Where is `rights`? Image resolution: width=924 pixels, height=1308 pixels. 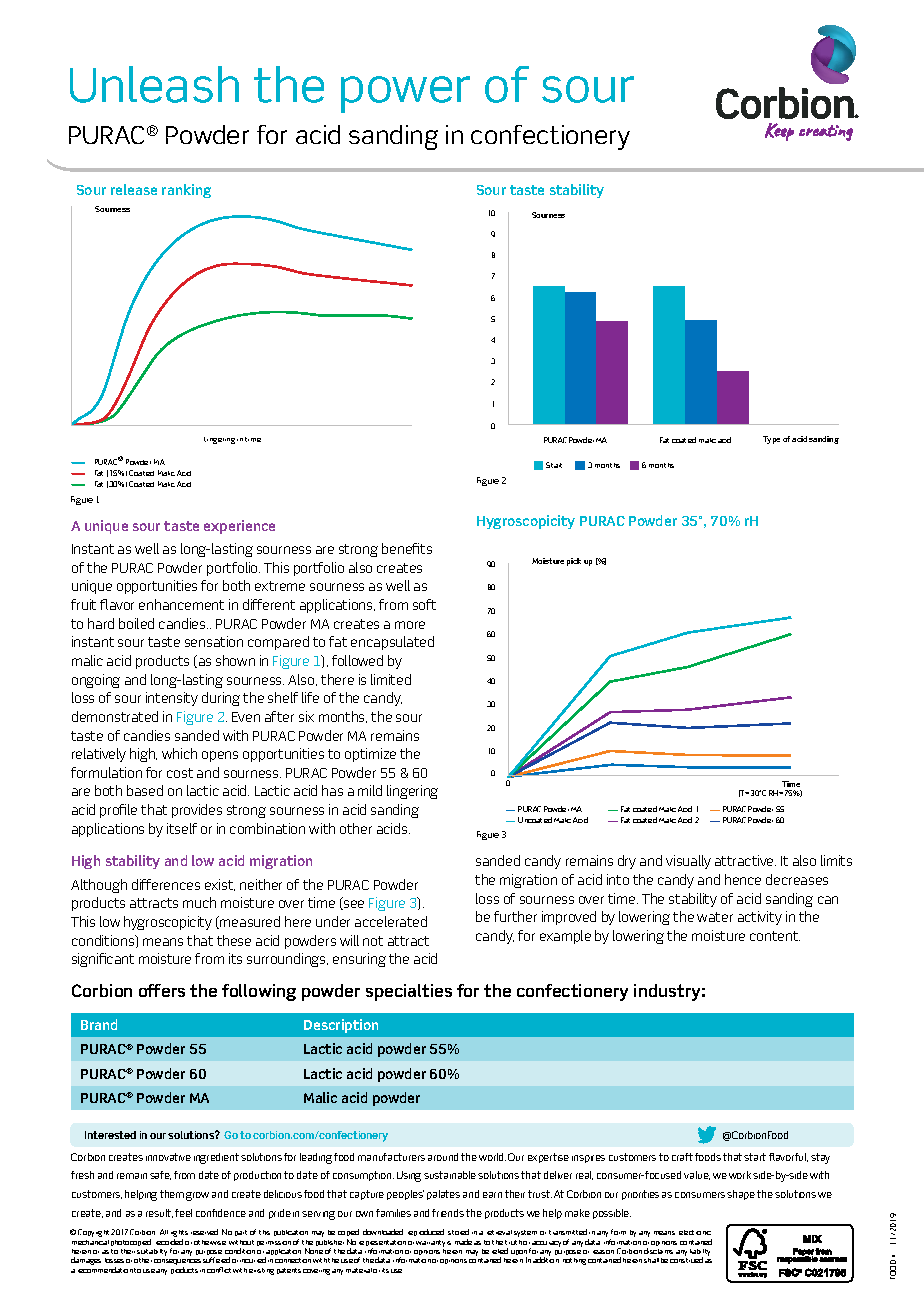 rights is located at coordinates (179, 1235).
